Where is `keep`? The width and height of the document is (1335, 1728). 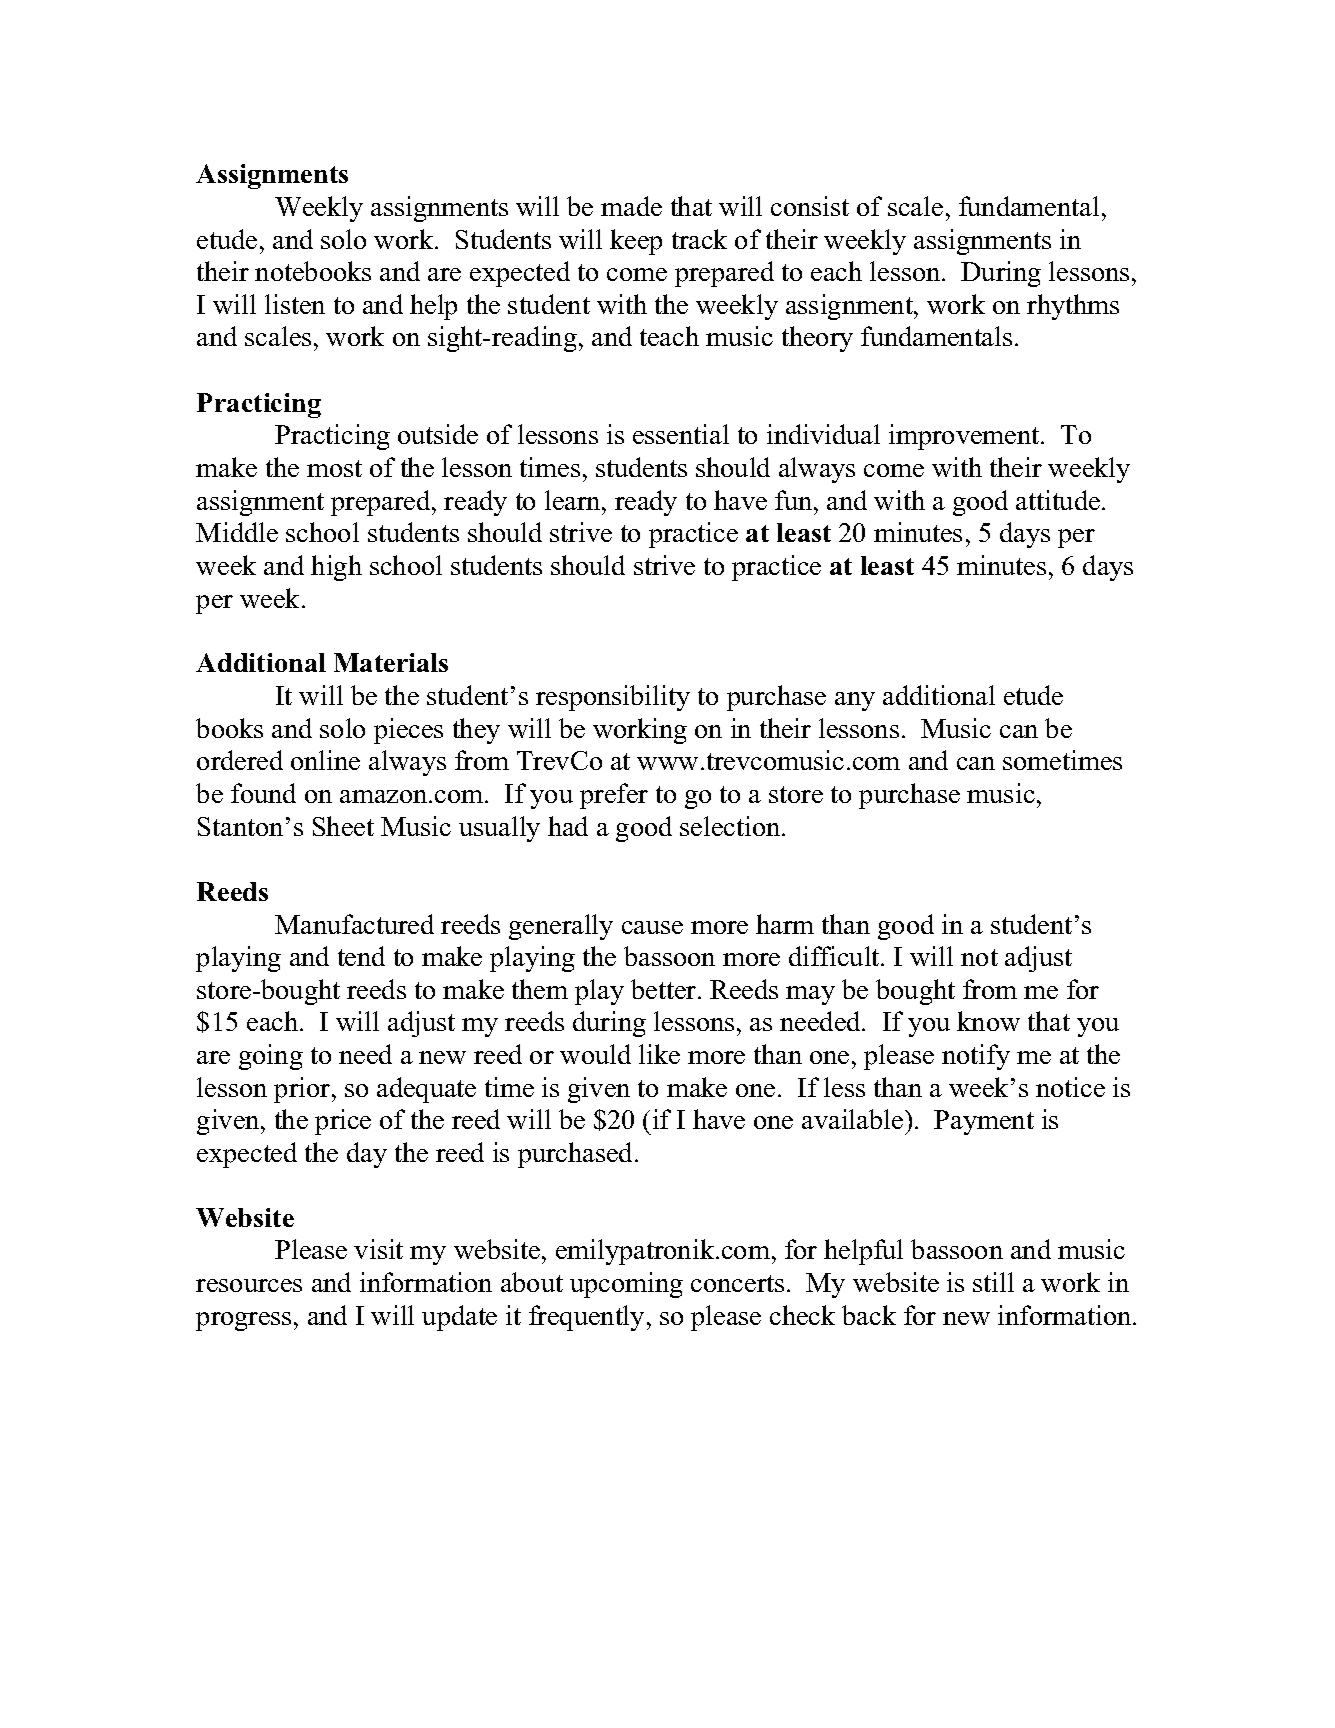 keep is located at coordinates (636, 242).
